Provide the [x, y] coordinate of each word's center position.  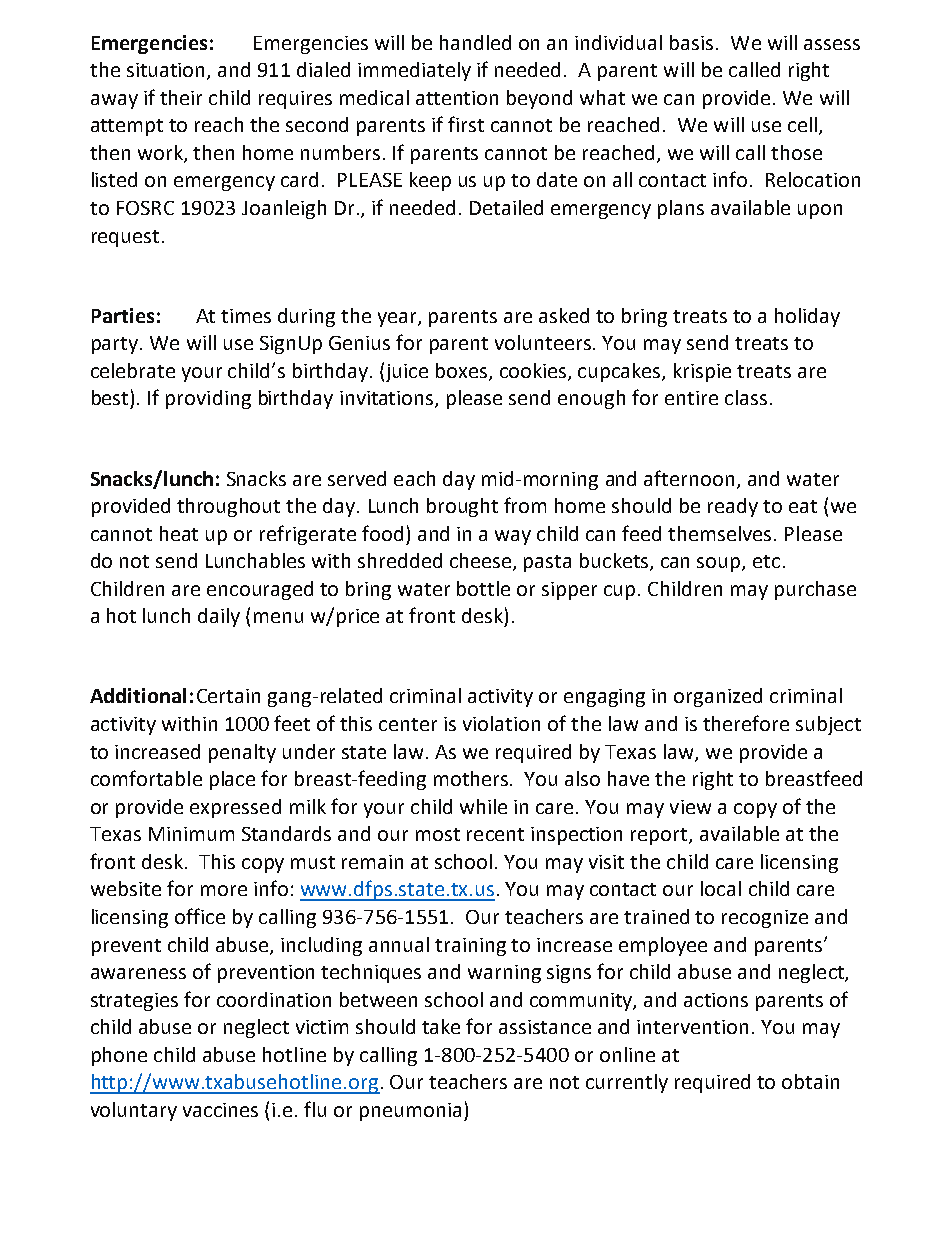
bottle [483, 588]
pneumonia [410, 1112]
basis [691, 42]
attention [457, 98]
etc [766, 561]
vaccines [220, 1110]
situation [165, 70]
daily [219, 617]
